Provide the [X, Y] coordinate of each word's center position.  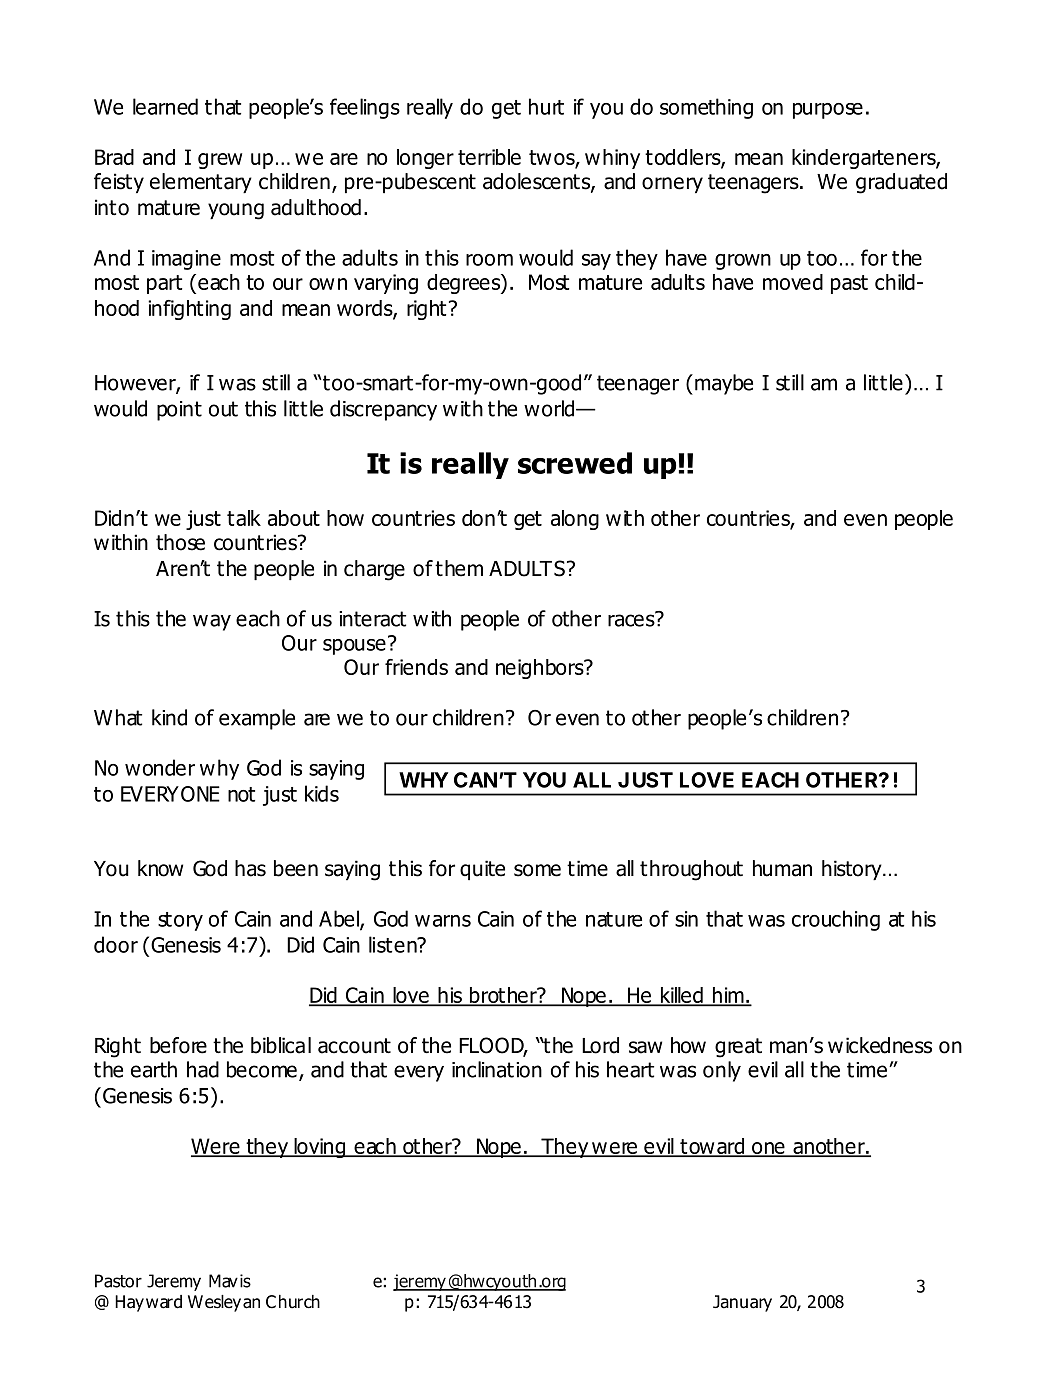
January [742, 1303]
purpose [828, 111]
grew [220, 161]
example [257, 719]
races [632, 619]
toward [712, 1147]
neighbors [541, 669]
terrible [489, 157]
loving [319, 1148]
